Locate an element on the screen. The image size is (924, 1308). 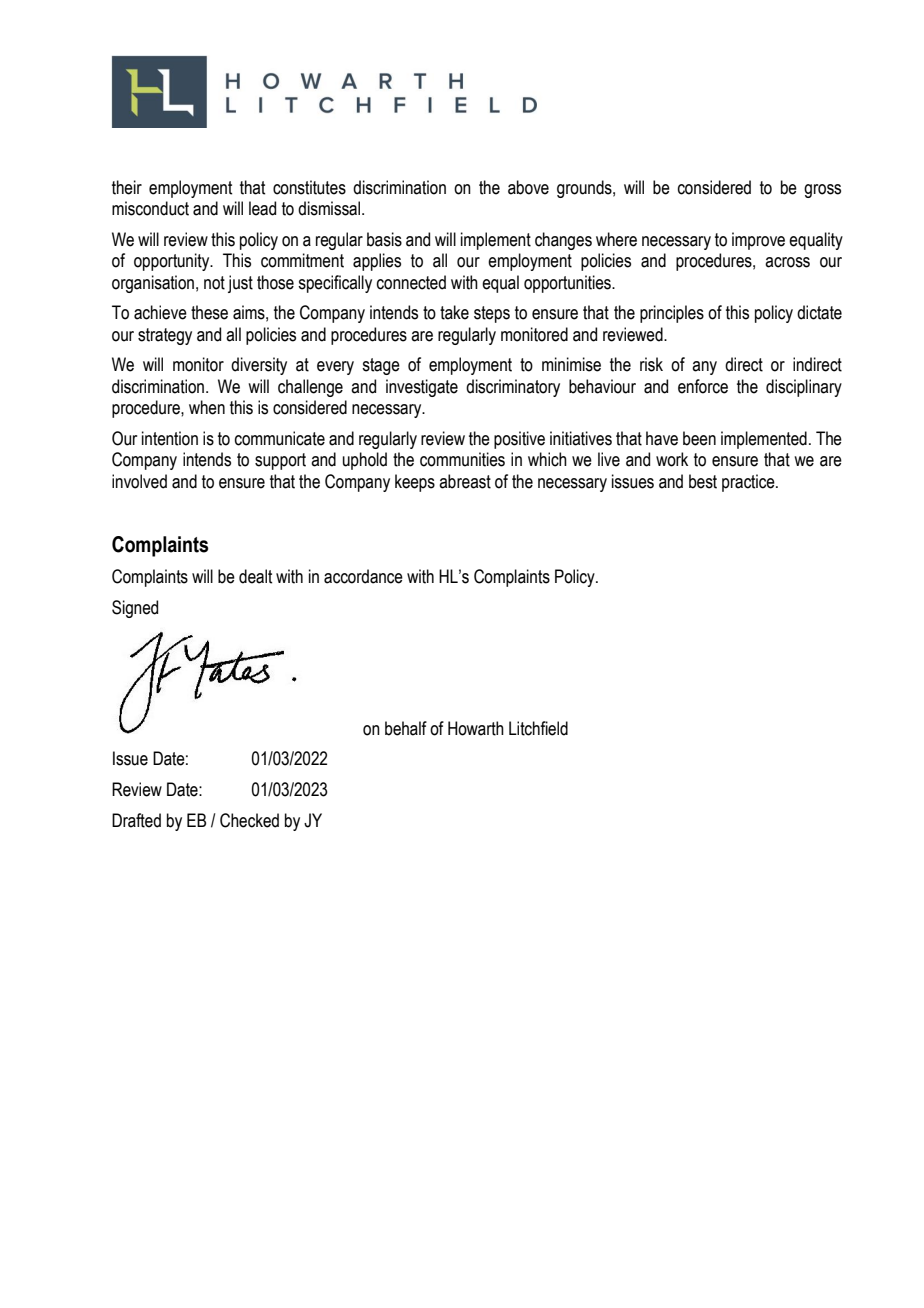
involved is located at coordinates (139, 481).
